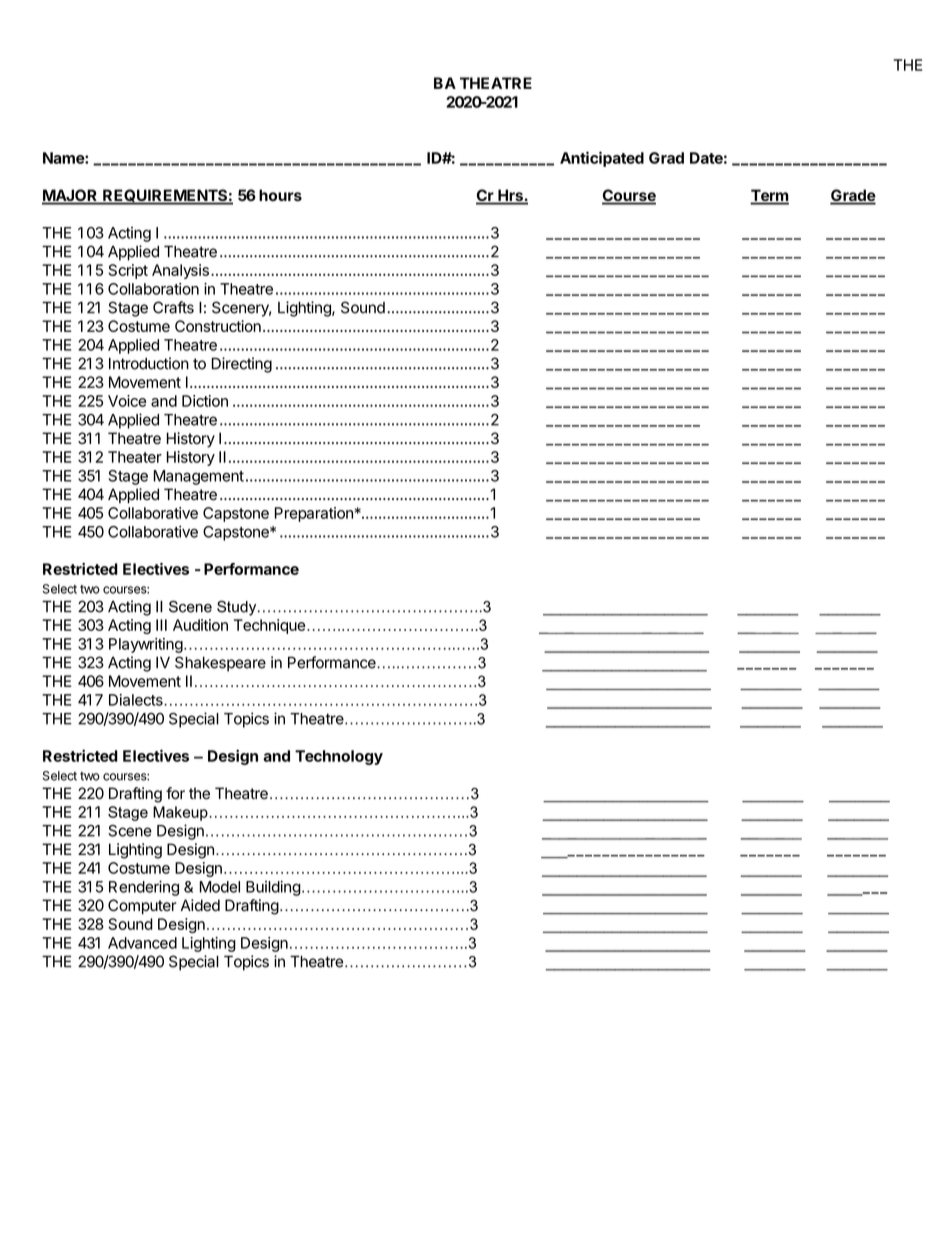 Image resolution: width=952 pixels, height=1233 pixels. I want to click on Crafts, so click(173, 307).
